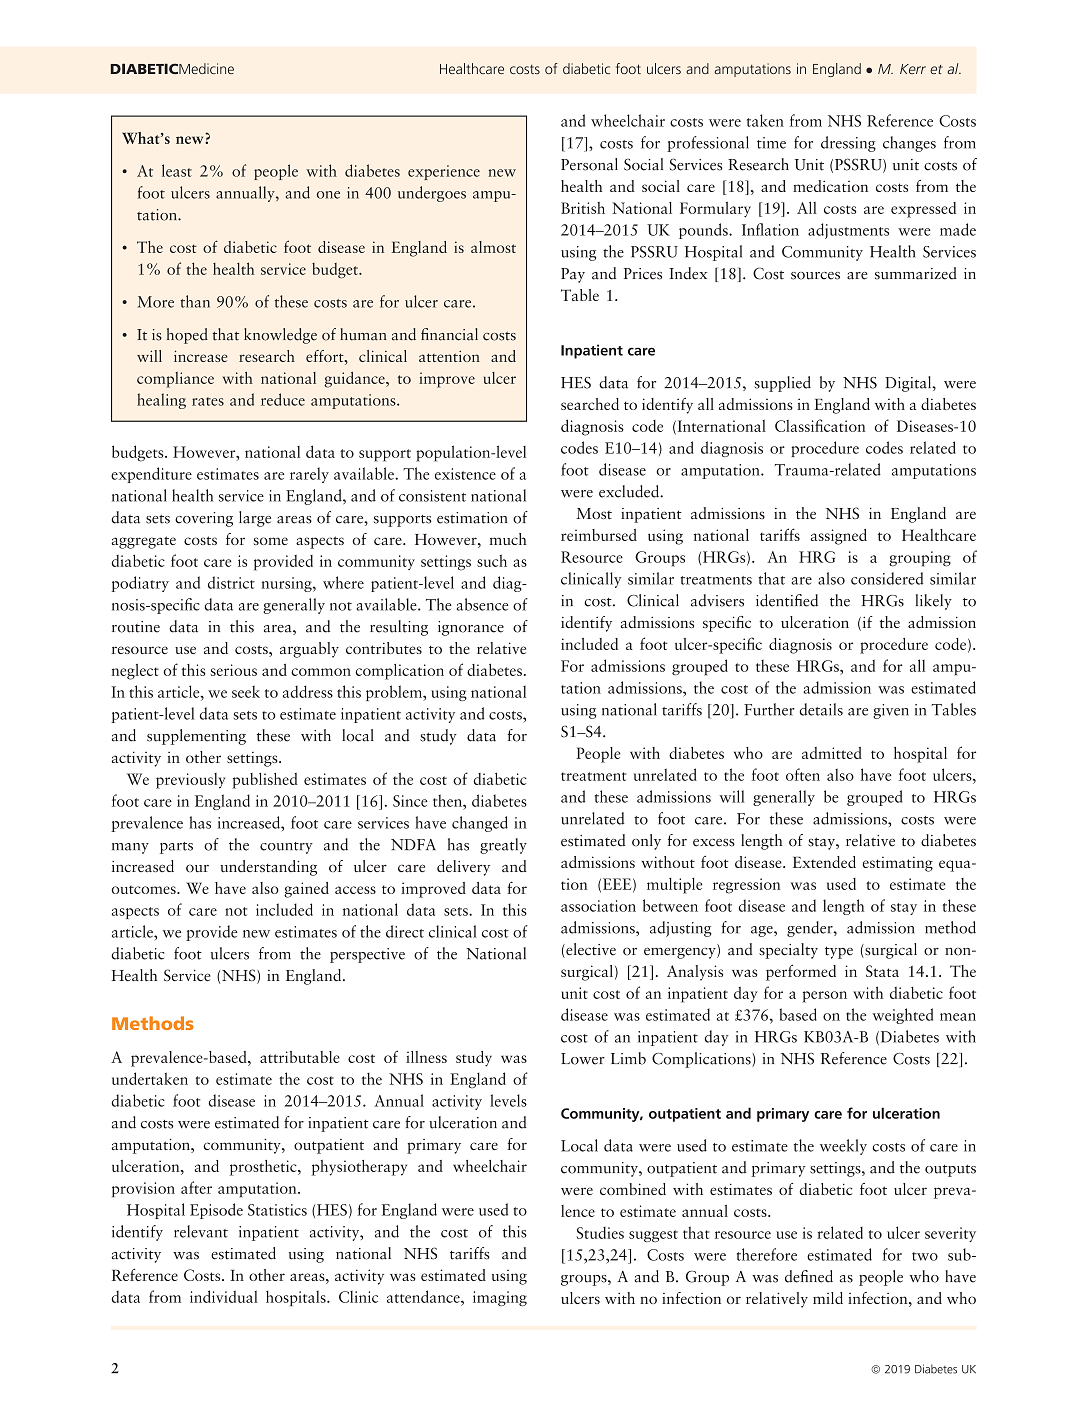 This page has width=1085, height=1427. Describe the element at coordinates (444, 172) in the page. I see `experience` at that location.
